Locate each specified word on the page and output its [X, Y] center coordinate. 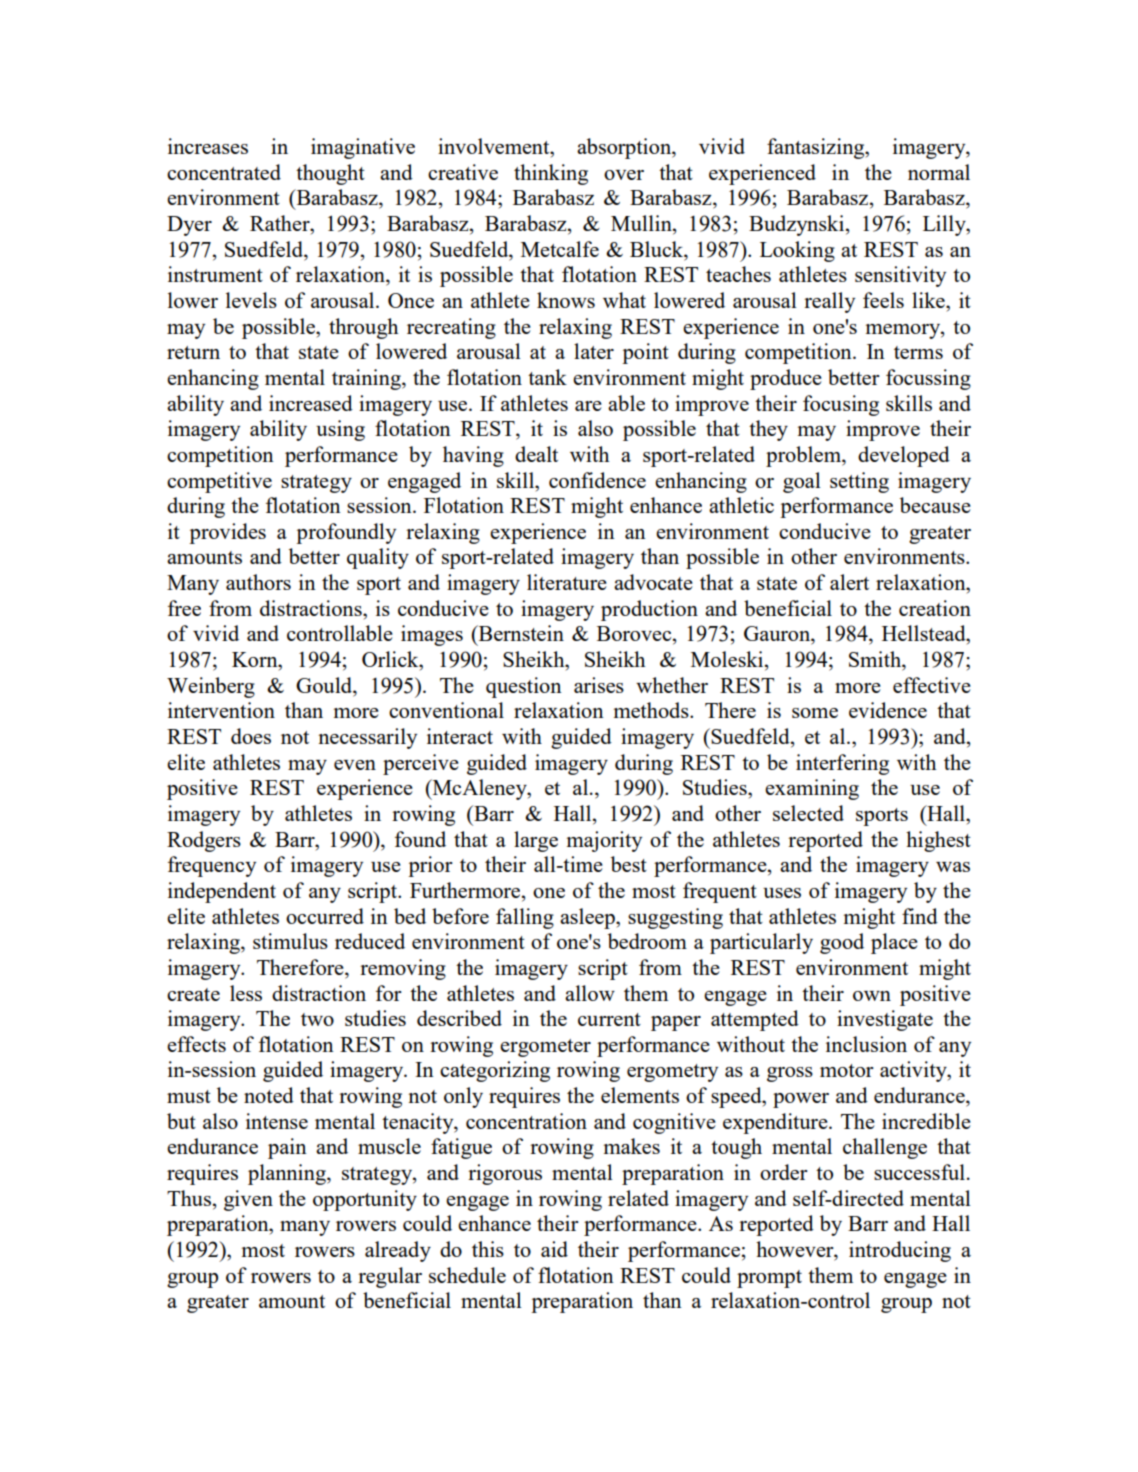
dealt [536, 454]
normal [939, 172]
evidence [888, 710]
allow [590, 993]
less [246, 993]
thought [330, 174]
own [872, 996]
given [248, 1200]
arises [599, 685]
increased [311, 403]
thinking [551, 174]
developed [904, 456]
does [251, 736]
